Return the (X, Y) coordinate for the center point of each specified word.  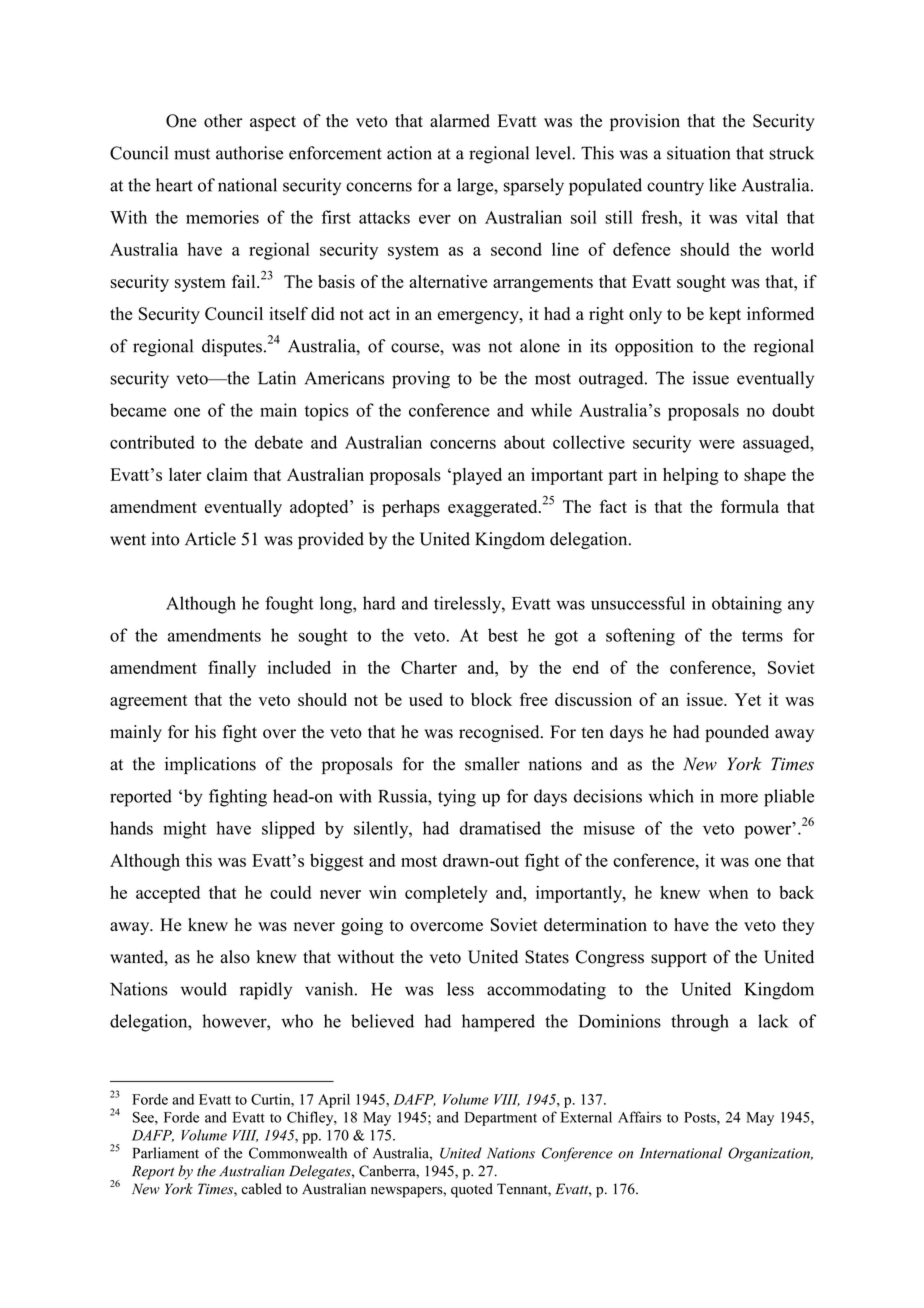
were (717, 444)
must (192, 154)
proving (421, 380)
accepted (168, 894)
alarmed (460, 121)
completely (446, 894)
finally (232, 669)
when (728, 892)
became (138, 410)
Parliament (166, 1153)
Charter (429, 667)
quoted (472, 1190)
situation (698, 153)
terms (762, 636)
